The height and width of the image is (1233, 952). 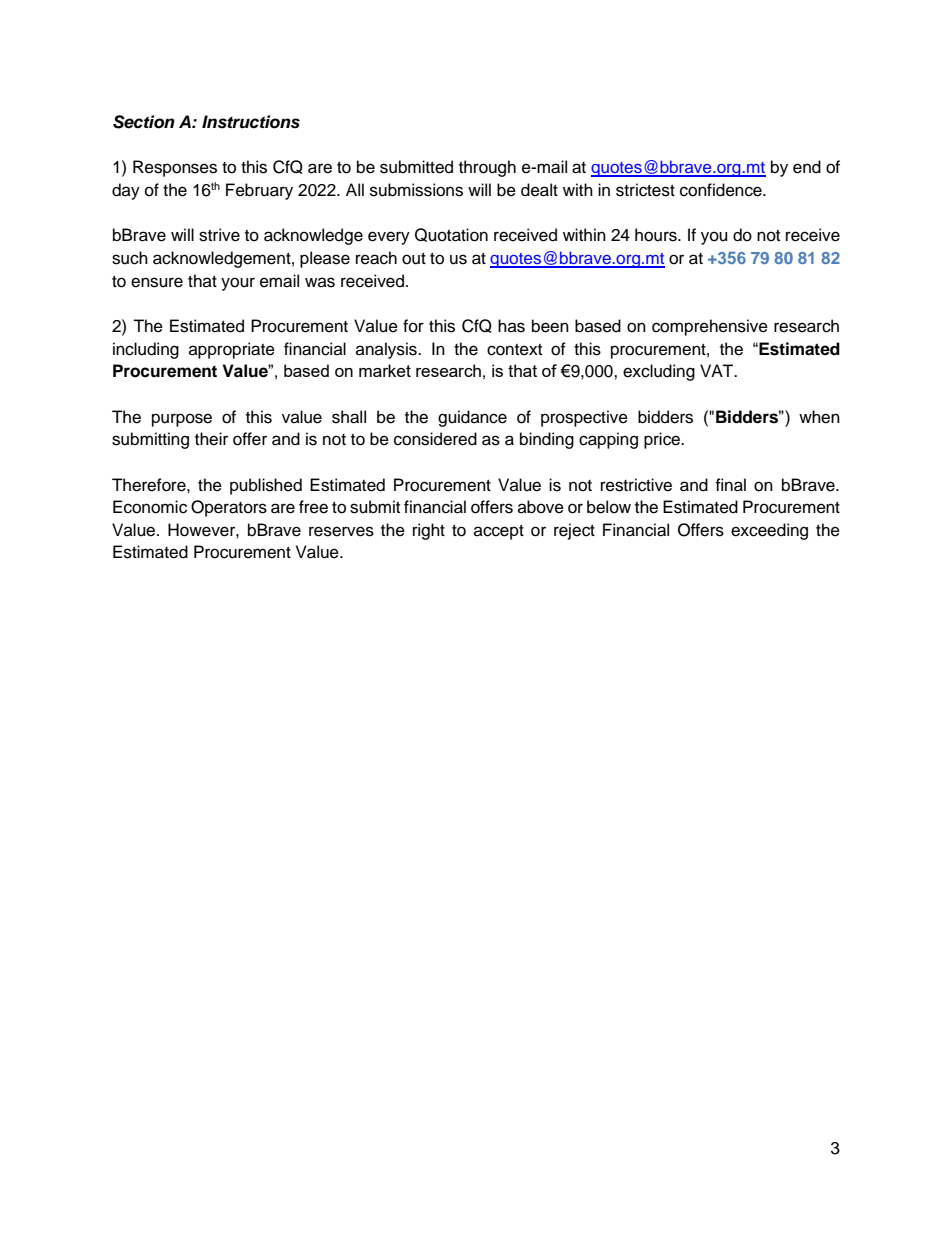 I want to click on exceeding, so click(x=769, y=531).
